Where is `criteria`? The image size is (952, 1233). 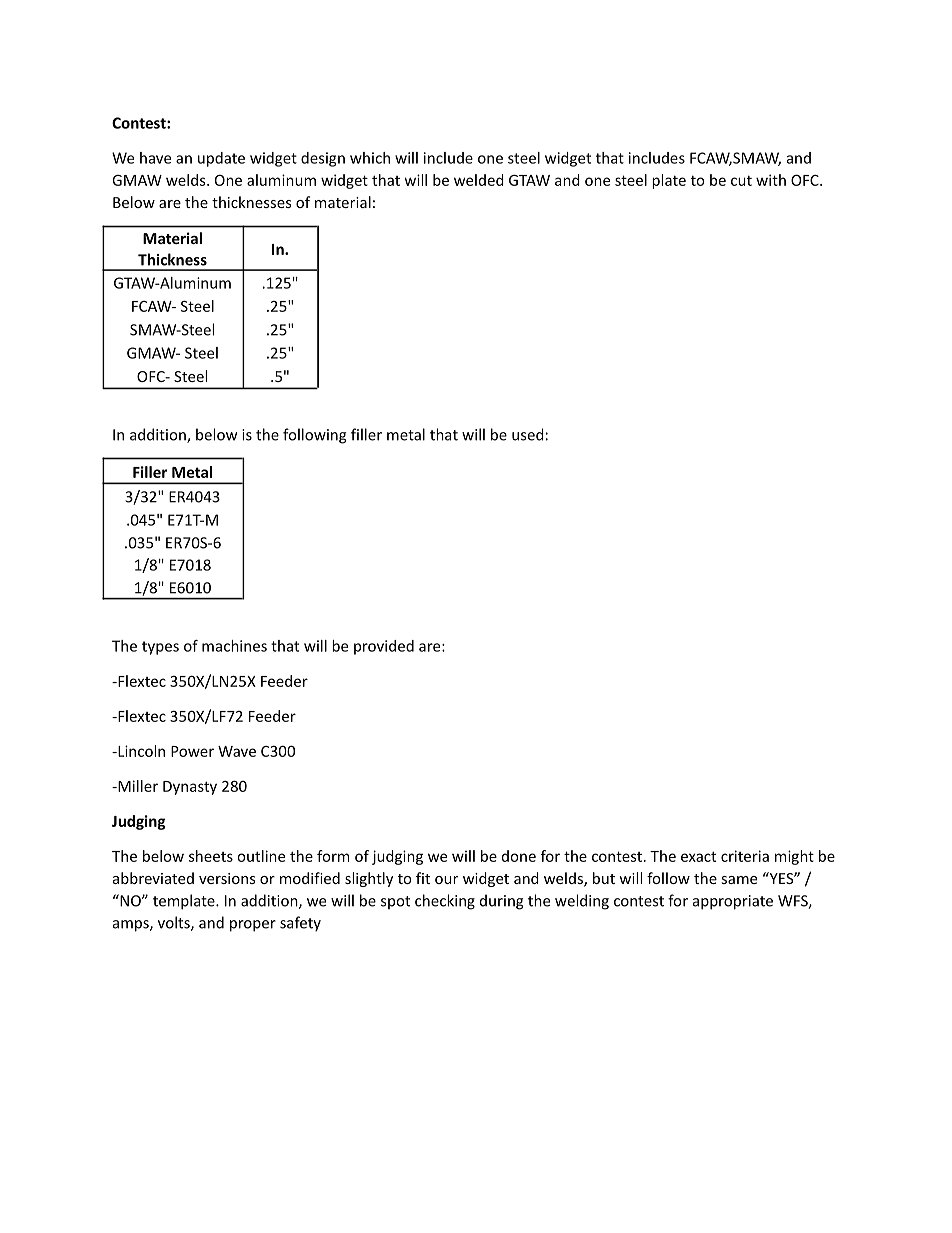
criteria is located at coordinates (745, 856).
